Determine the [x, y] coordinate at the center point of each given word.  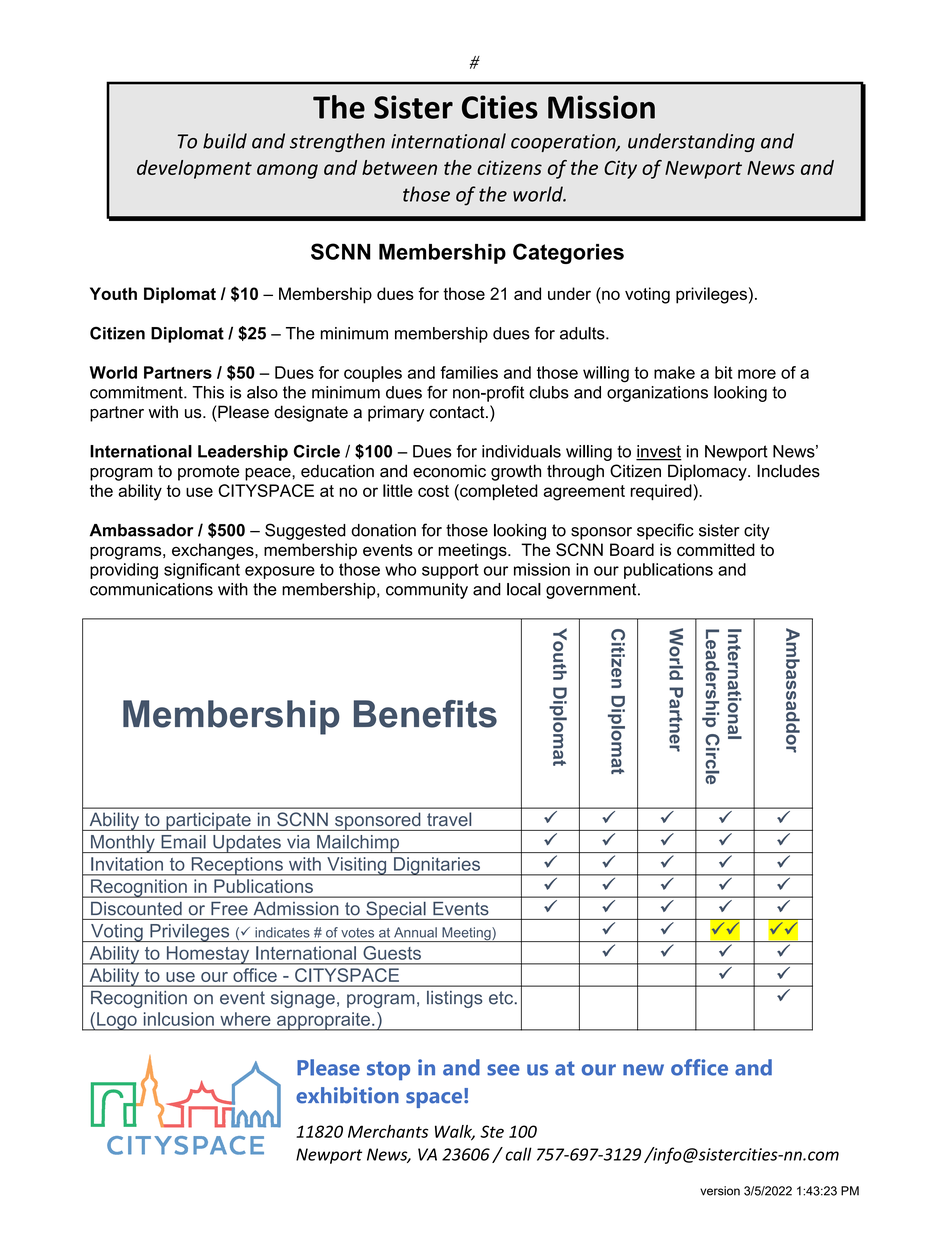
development [194, 169]
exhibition [347, 1095]
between [399, 167]
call [518, 1154]
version [720, 1191]
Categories [568, 253]
